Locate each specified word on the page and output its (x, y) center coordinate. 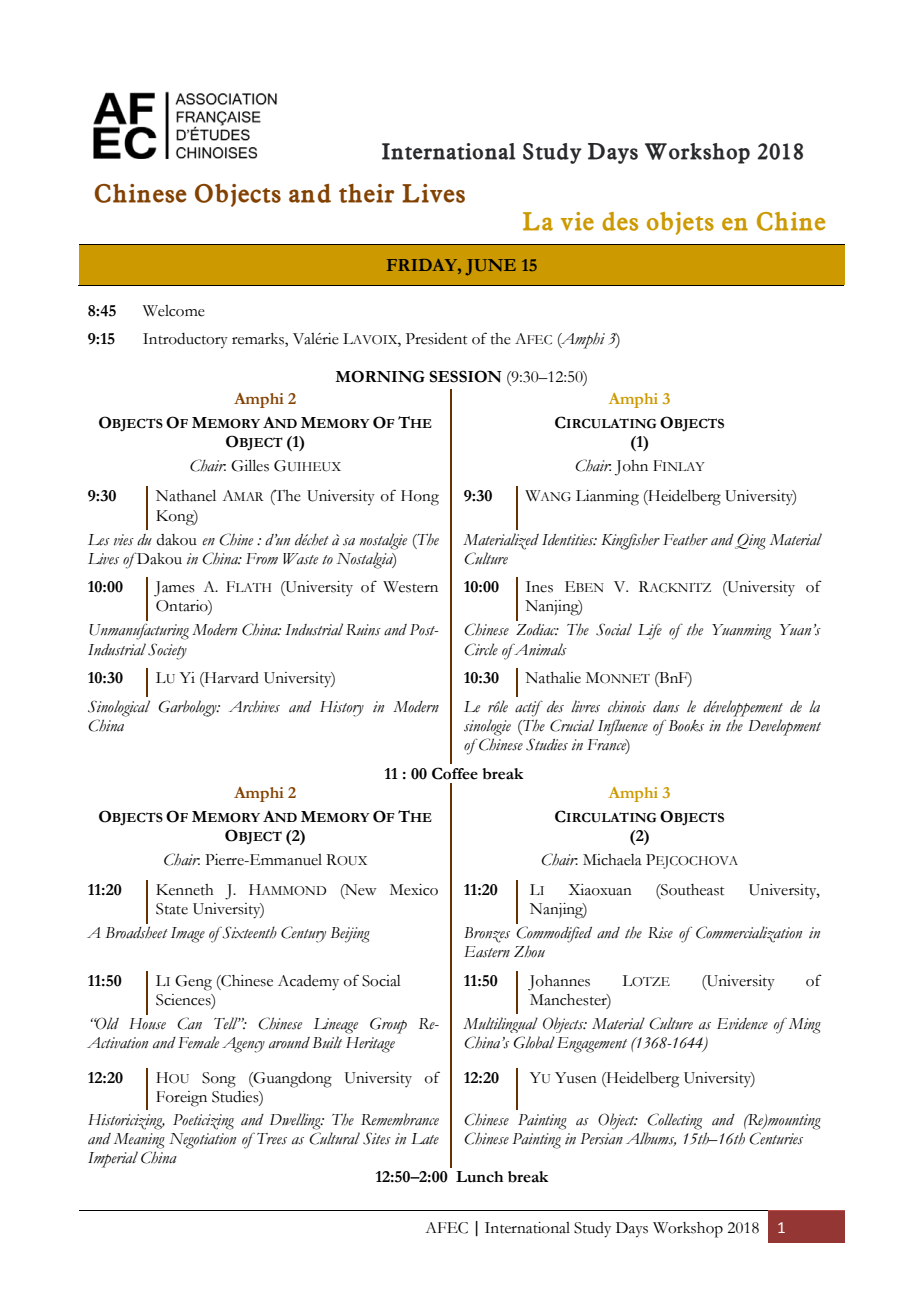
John (631, 468)
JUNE (491, 267)
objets (680, 223)
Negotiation (202, 1141)
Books (686, 726)
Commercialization (749, 934)
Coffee (455, 773)
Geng (193, 983)
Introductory (185, 341)
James (174, 589)
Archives (254, 706)
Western (410, 587)
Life (650, 631)
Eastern (487, 952)
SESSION (465, 376)
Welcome (174, 311)
